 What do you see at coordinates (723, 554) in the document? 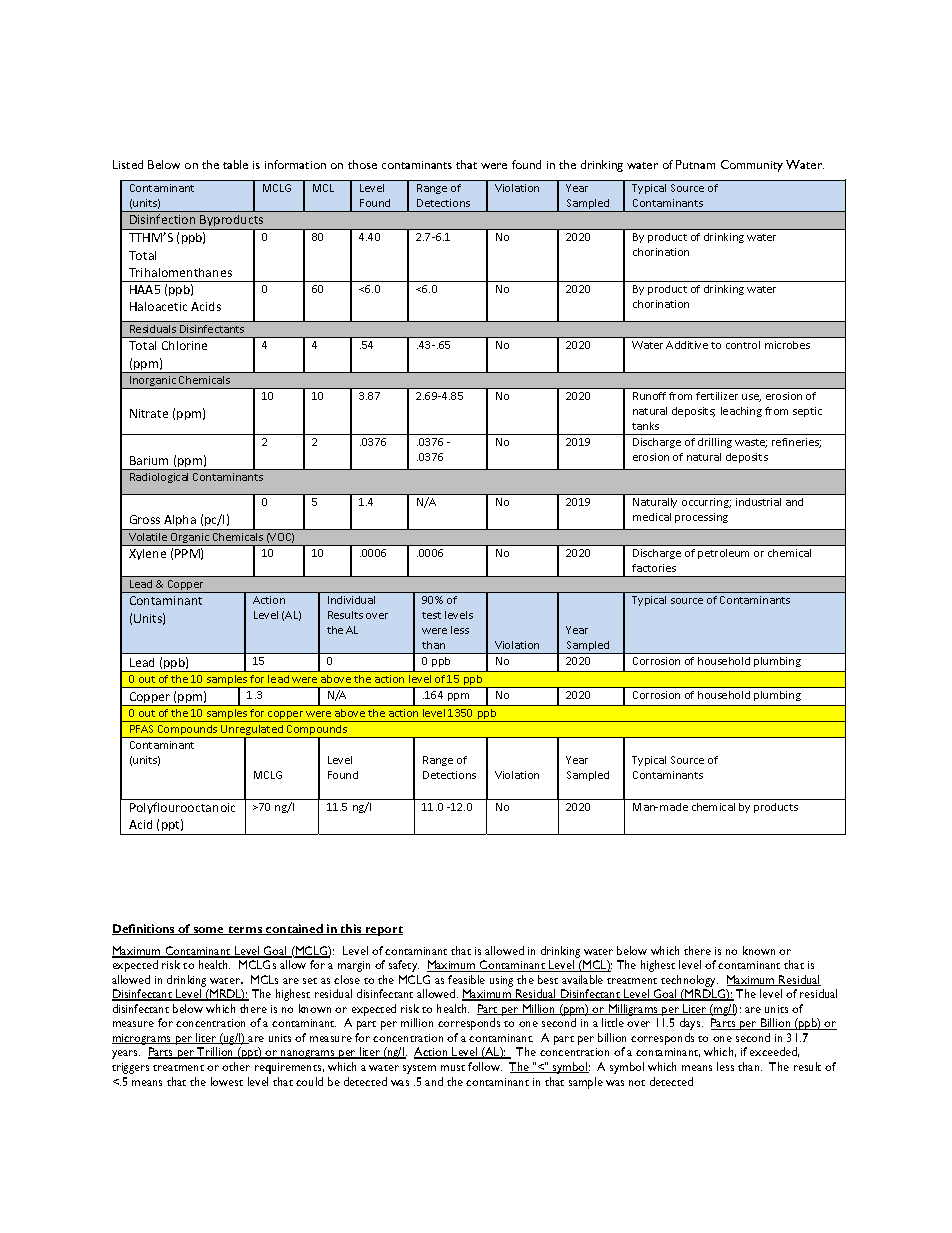
I see `petroleum` at bounding box center [723, 554].
